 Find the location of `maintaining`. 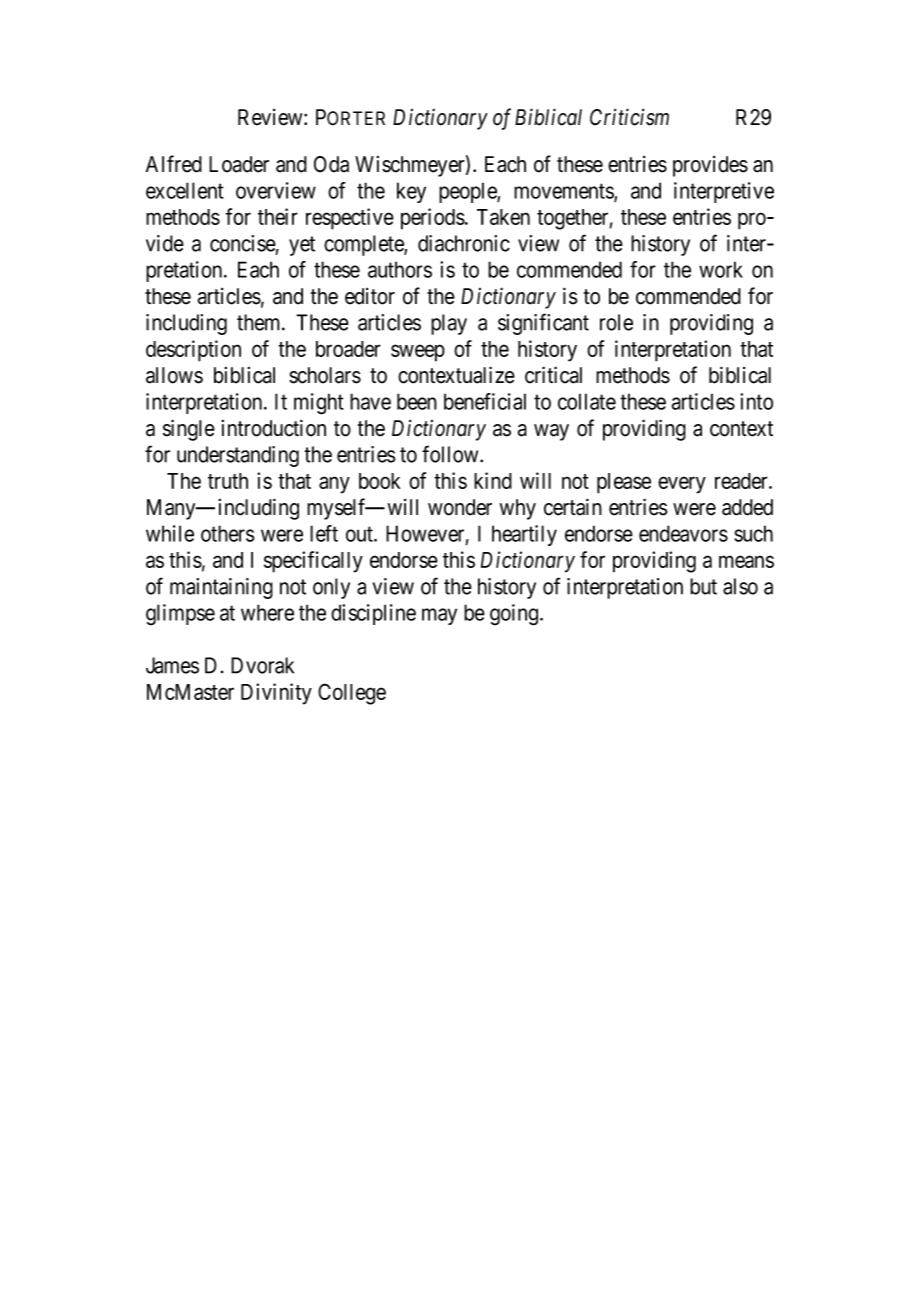

maintaining is located at coordinates (221, 588).
